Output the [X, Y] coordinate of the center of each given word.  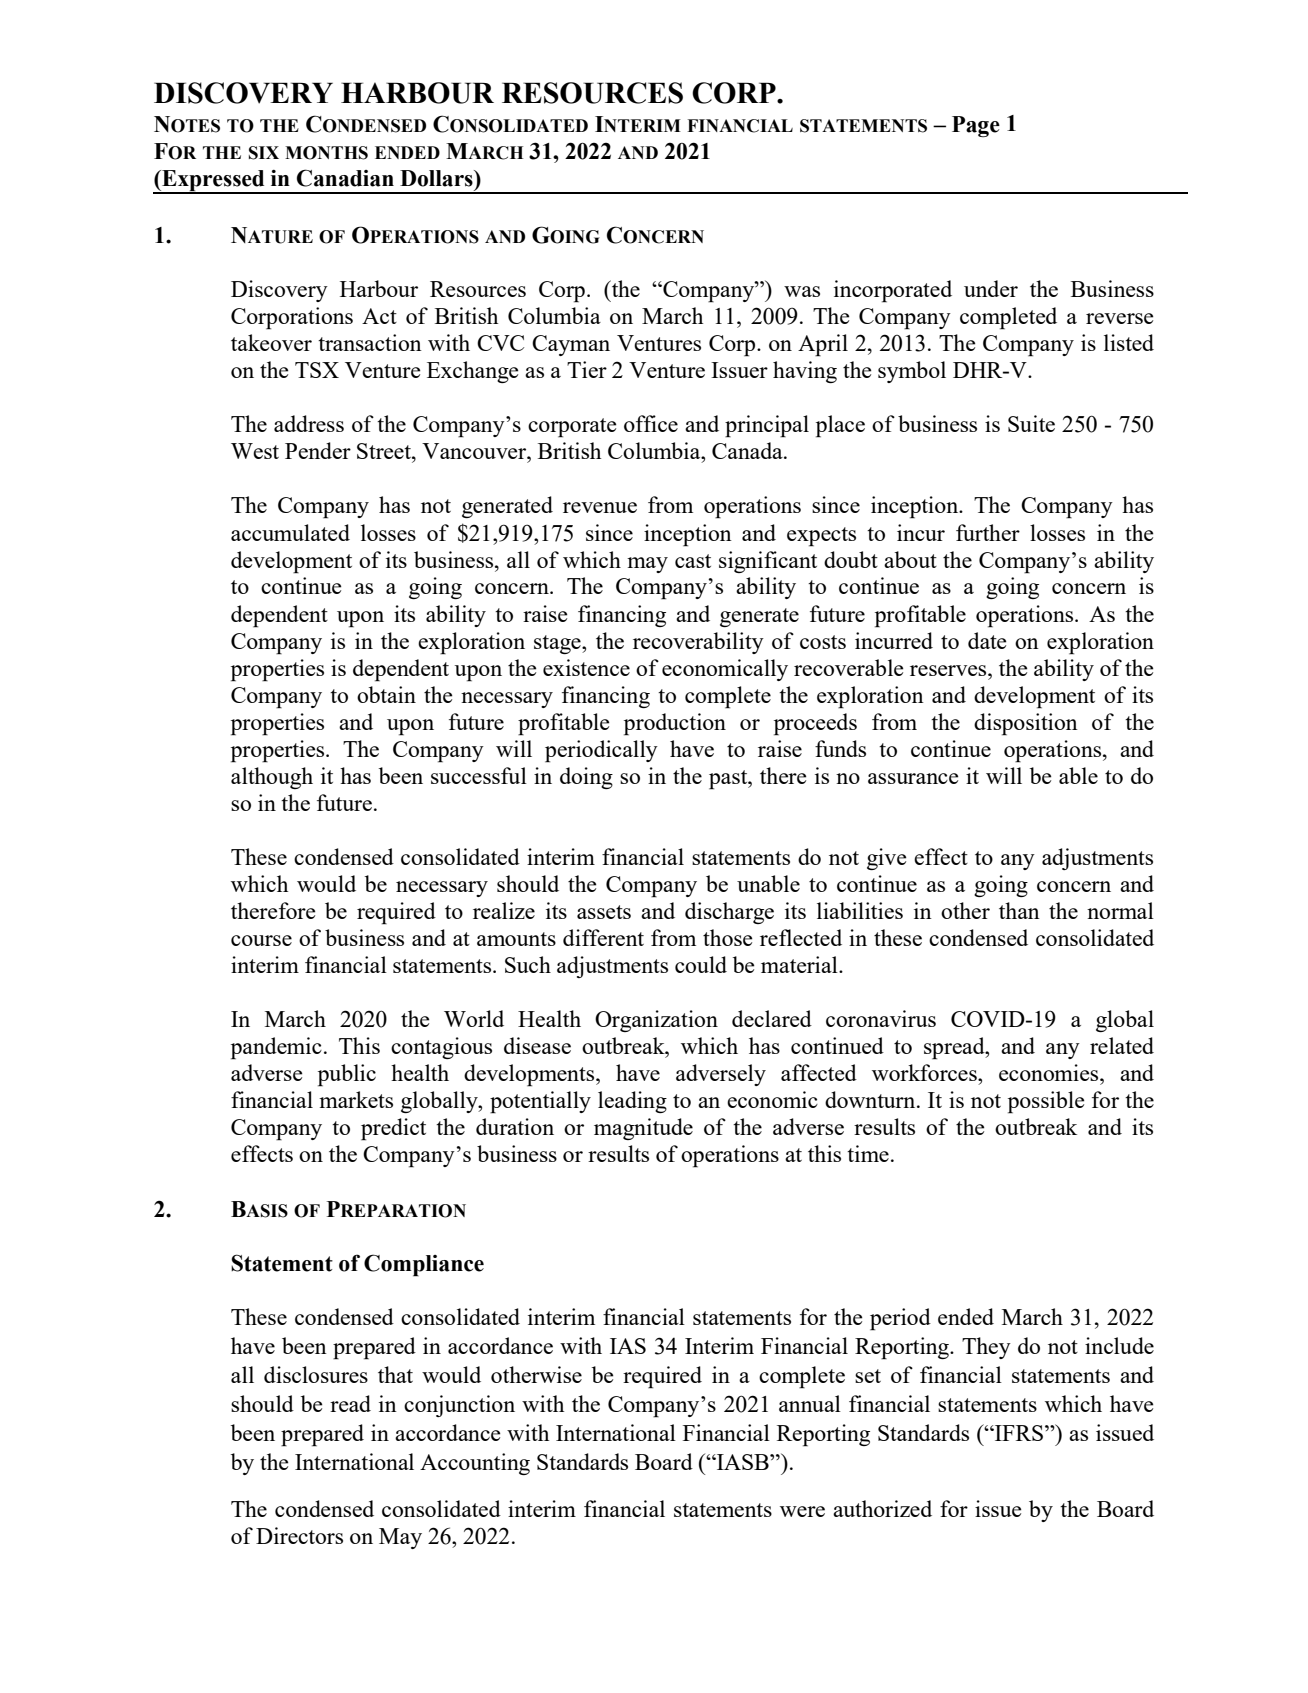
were [802, 1511]
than [1019, 910]
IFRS [1018, 1433]
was [802, 291]
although [272, 778]
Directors [299, 1535]
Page [976, 126]
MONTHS [326, 153]
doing [586, 778]
